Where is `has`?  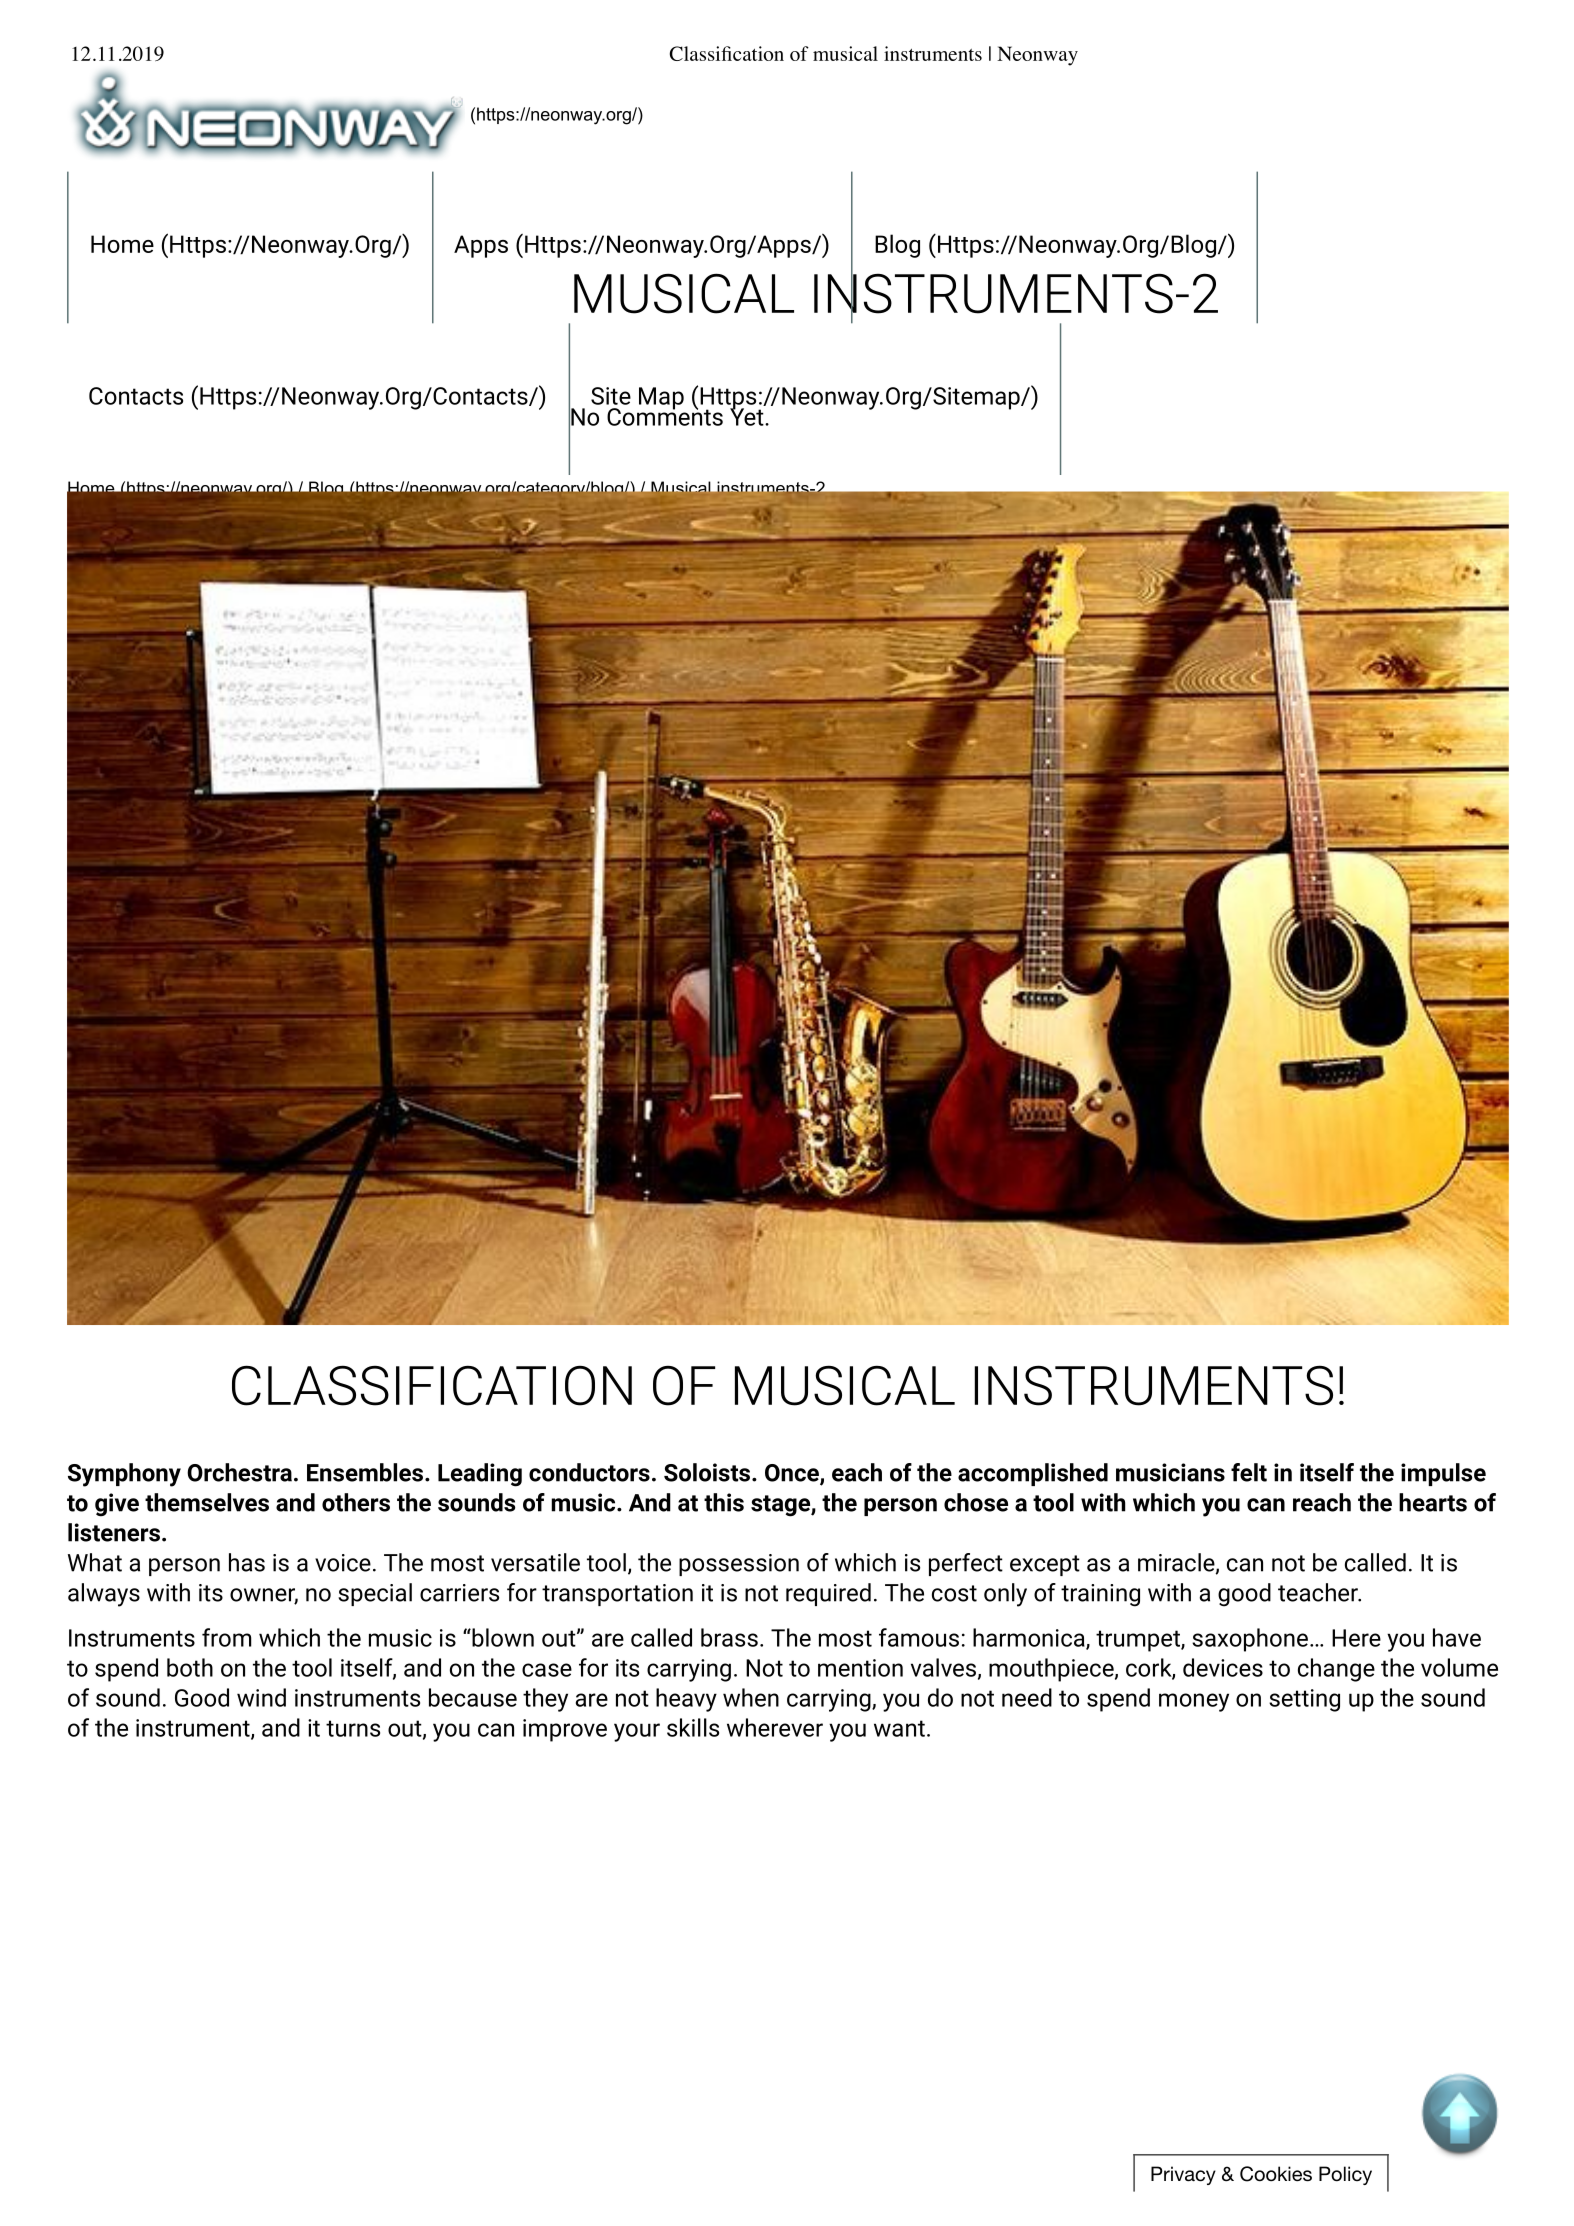
has is located at coordinates (247, 1562).
